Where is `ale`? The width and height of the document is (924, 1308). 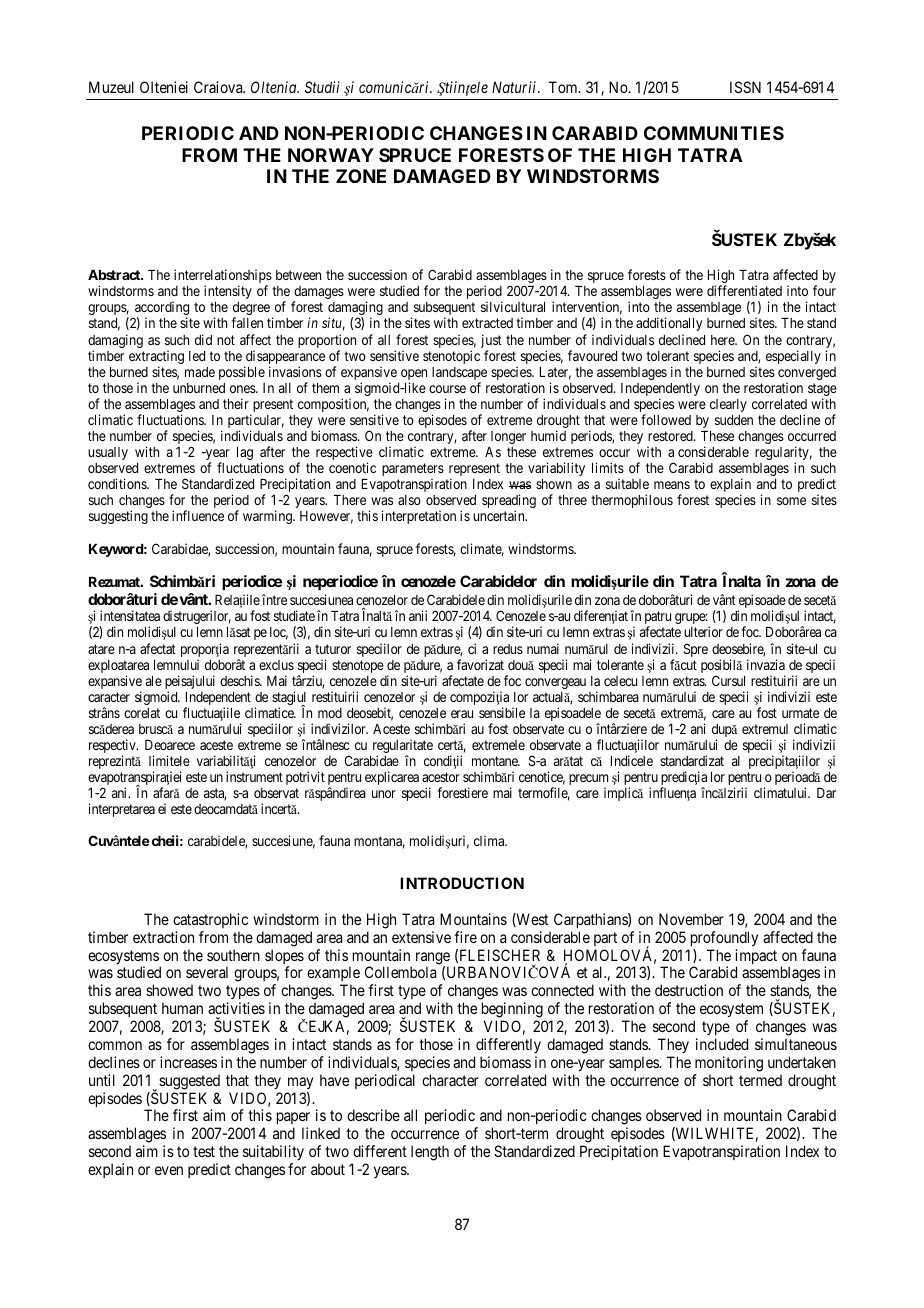 ale is located at coordinates (154, 681).
